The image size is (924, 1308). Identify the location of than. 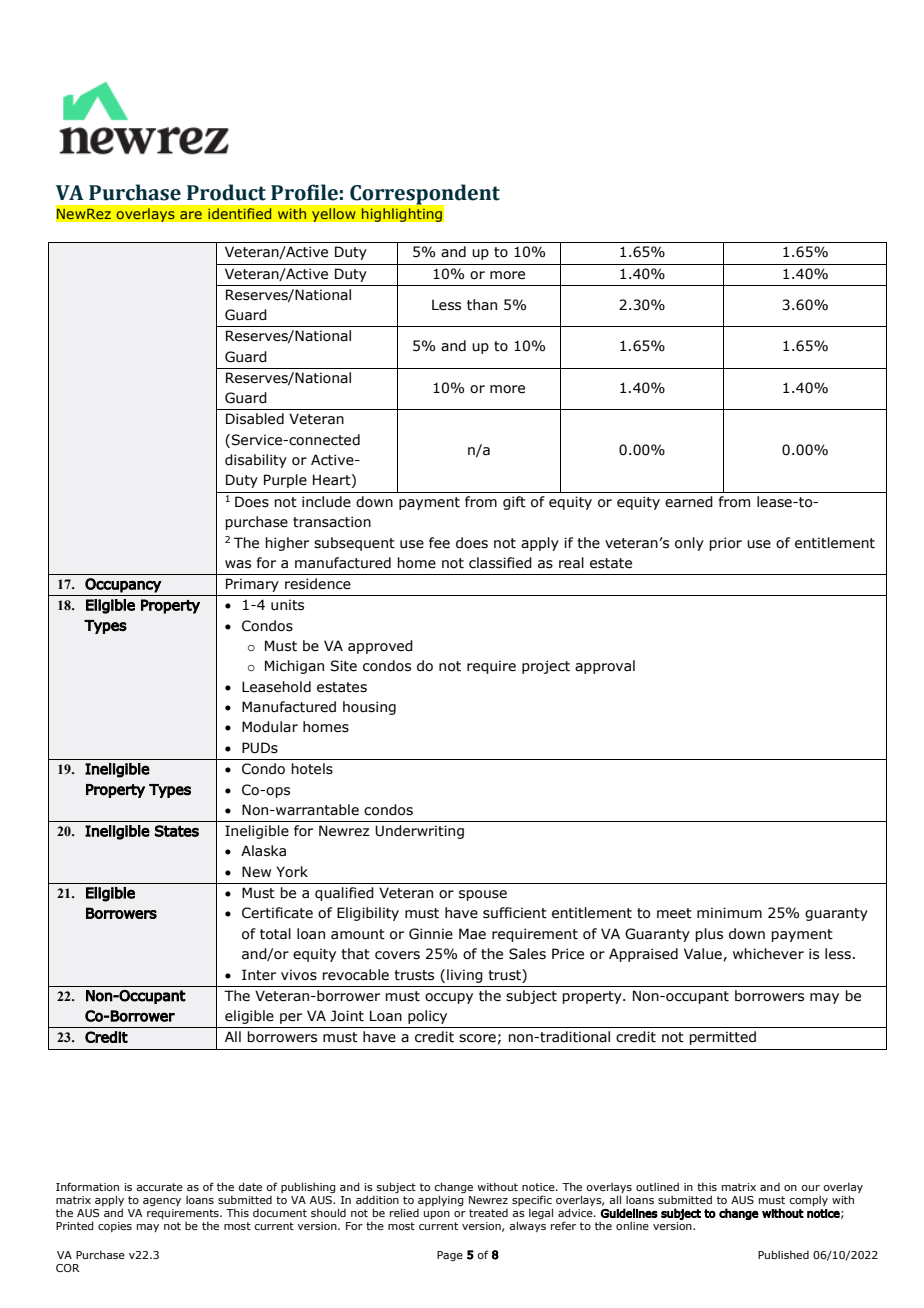
(482, 305).
